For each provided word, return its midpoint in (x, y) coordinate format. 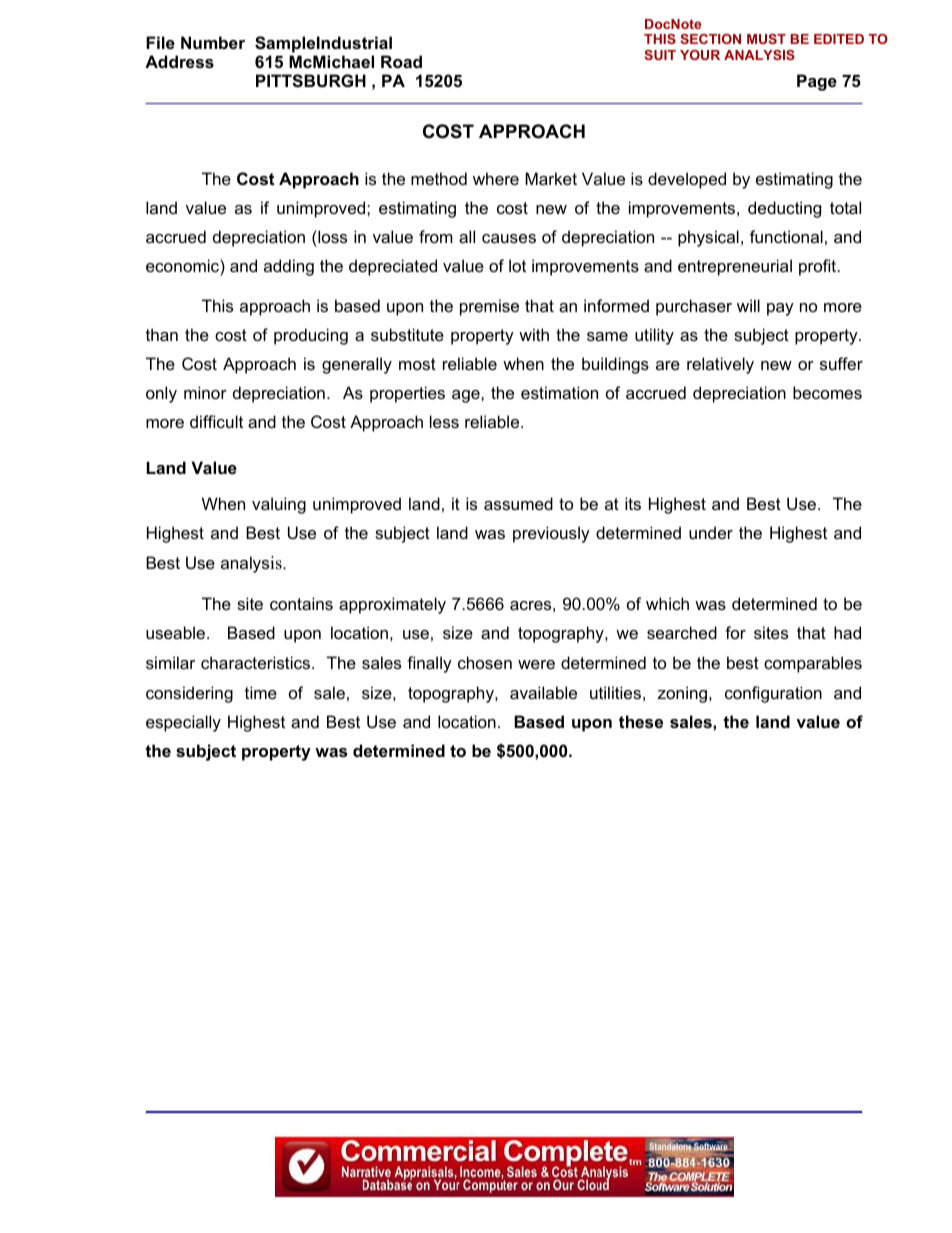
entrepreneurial (735, 267)
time (261, 692)
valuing (279, 505)
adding (289, 267)
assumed (518, 503)
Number (213, 42)
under (711, 532)
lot (517, 265)
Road (401, 61)
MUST (766, 39)
